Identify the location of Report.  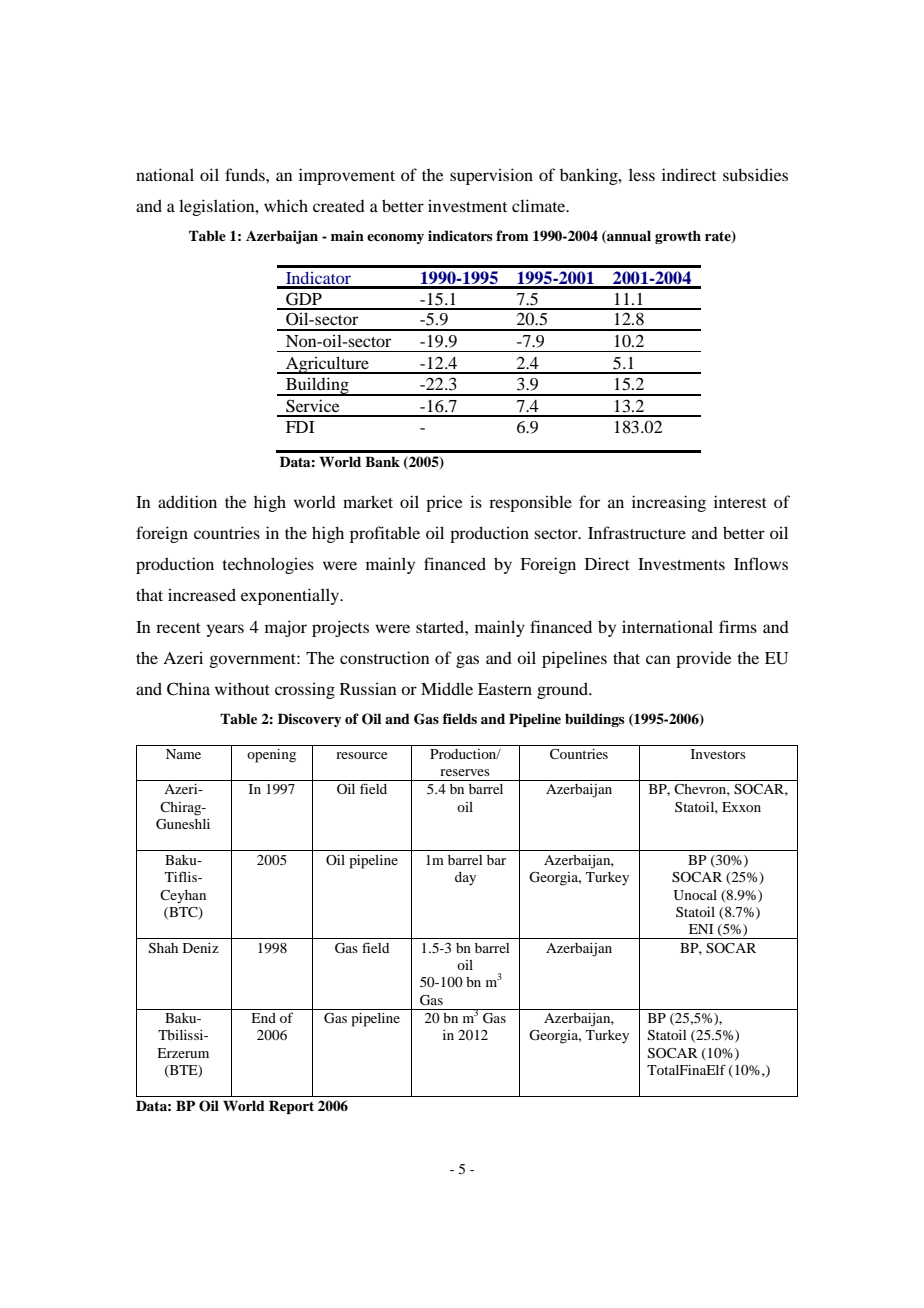
(291, 1107).
